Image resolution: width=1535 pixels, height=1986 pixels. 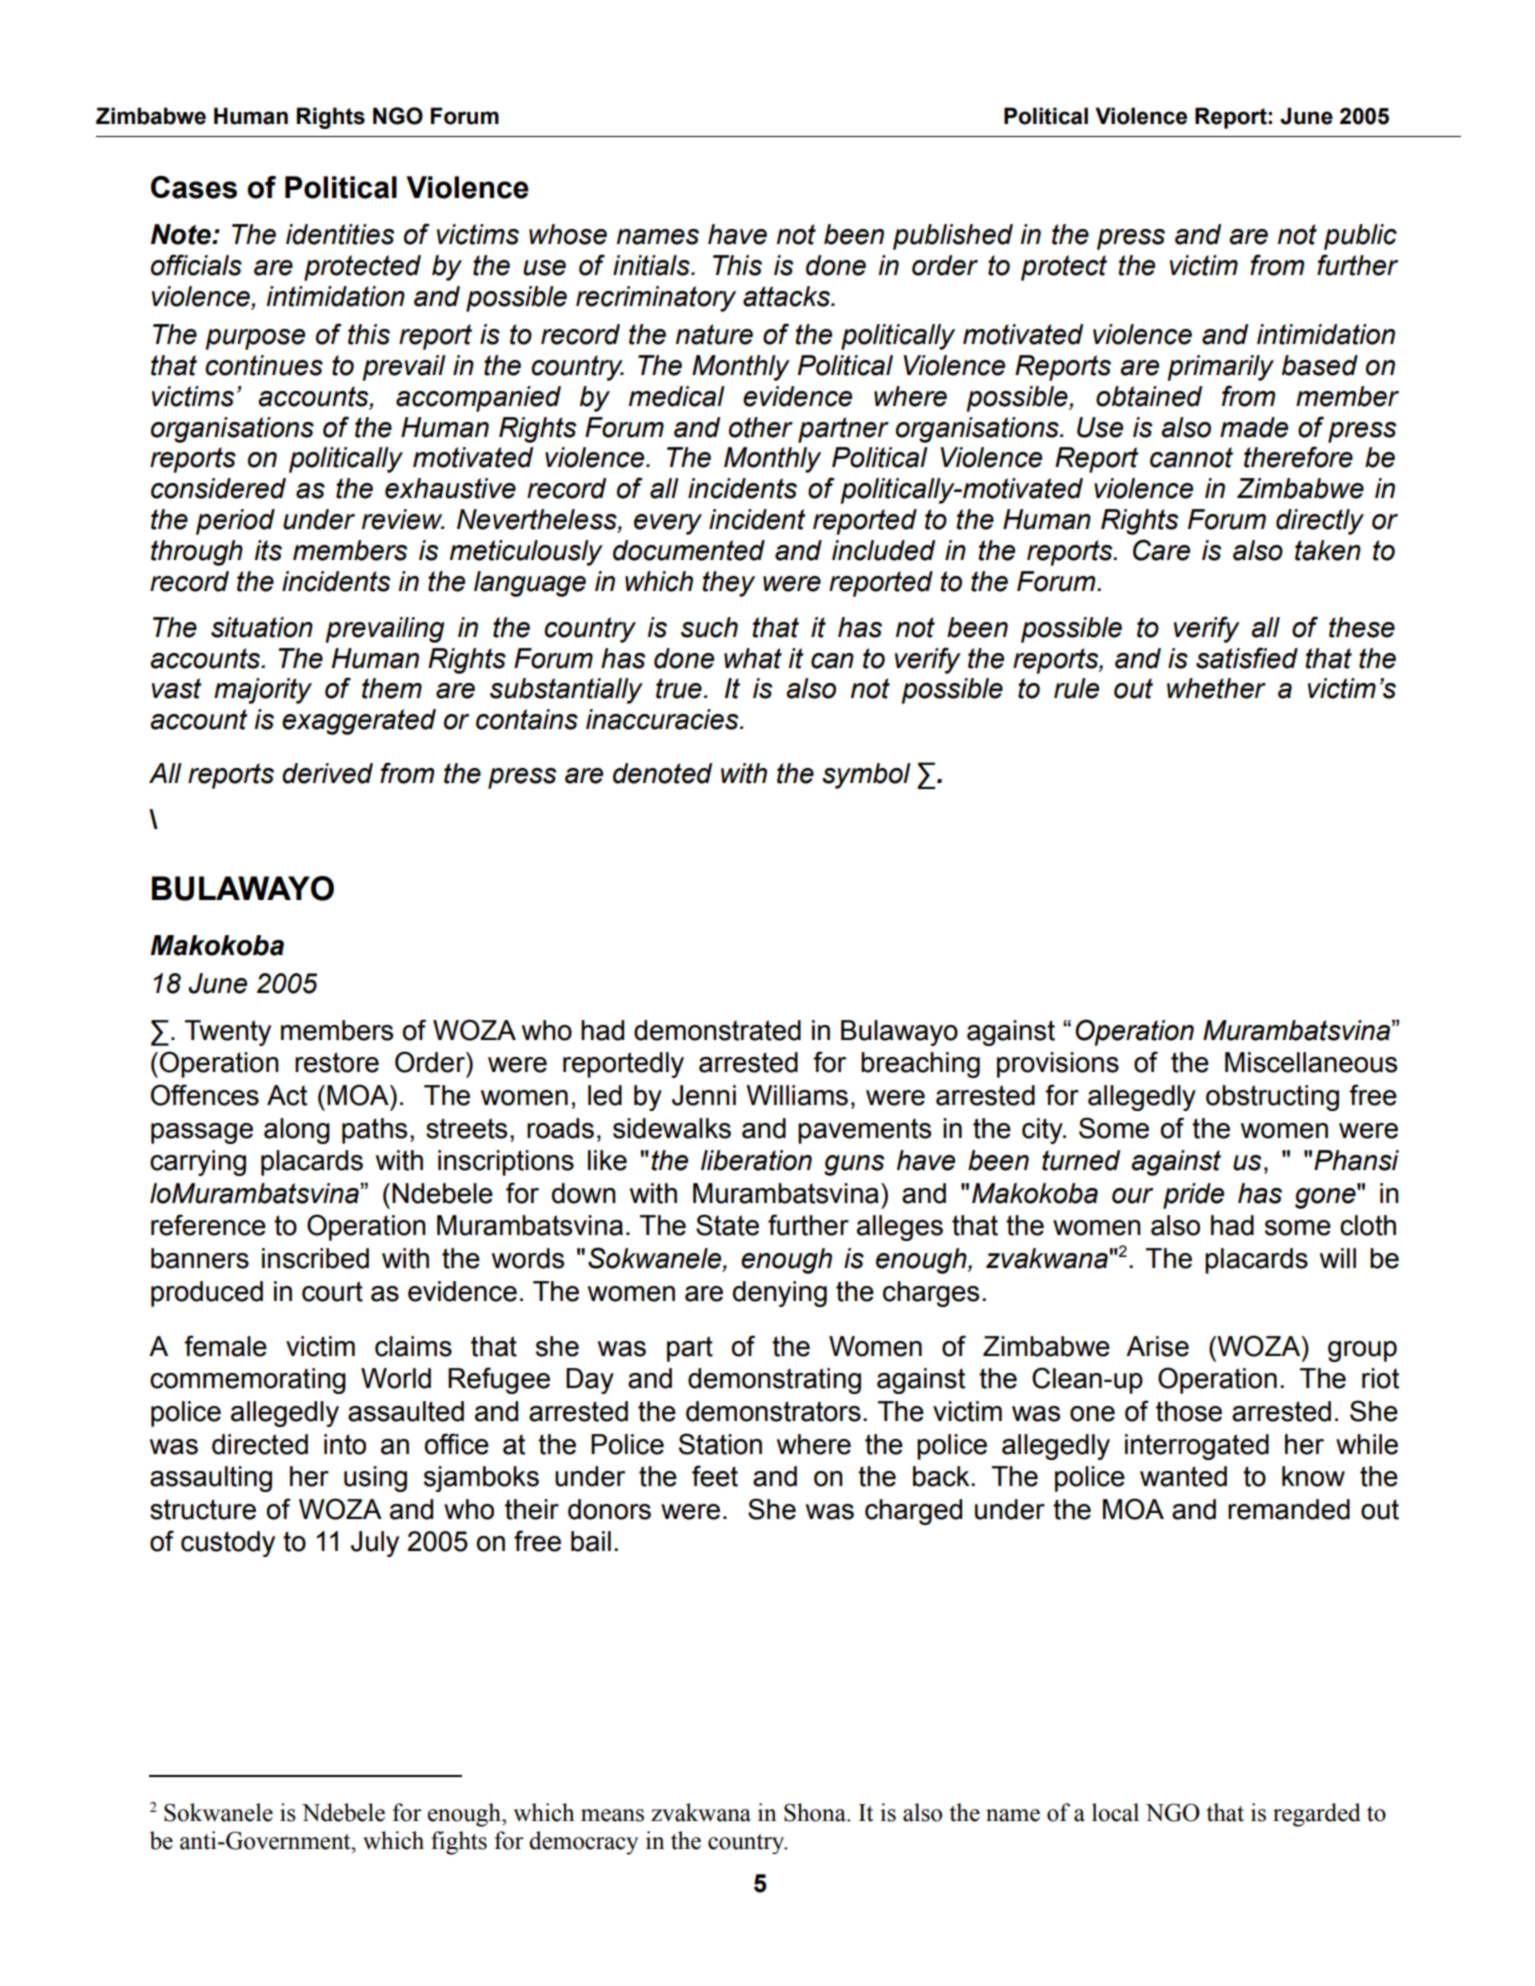 I want to click on means, so click(x=612, y=1815).
